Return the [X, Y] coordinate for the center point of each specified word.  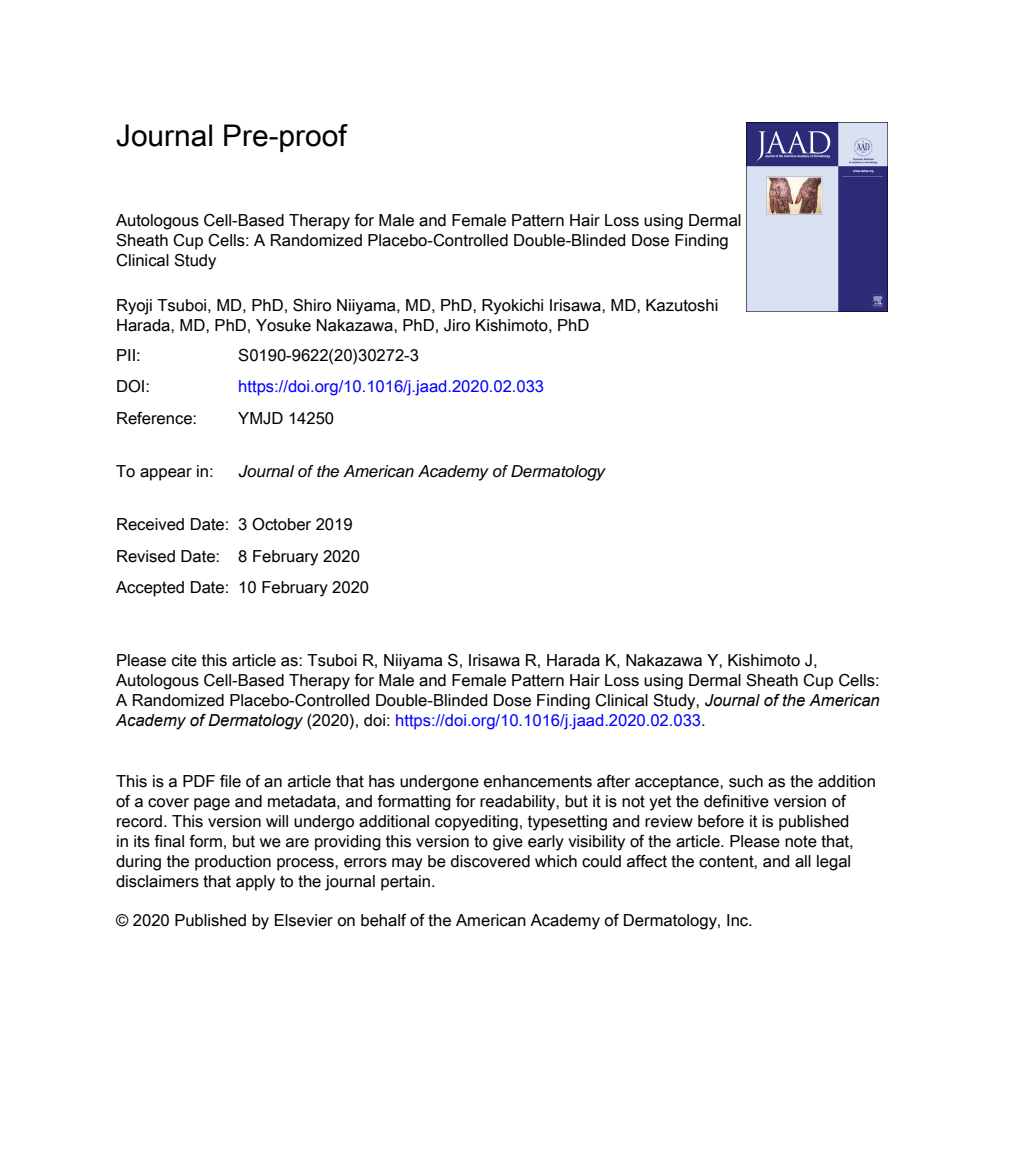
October [281, 524]
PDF [199, 781]
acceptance [678, 783]
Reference [155, 418]
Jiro [457, 325]
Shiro [312, 305]
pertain [407, 883]
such [746, 781]
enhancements [538, 781]
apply [255, 883]
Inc [739, 920]
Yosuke [283, 325]
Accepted [150, 589]
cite [184, 660]
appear [166, 474]
